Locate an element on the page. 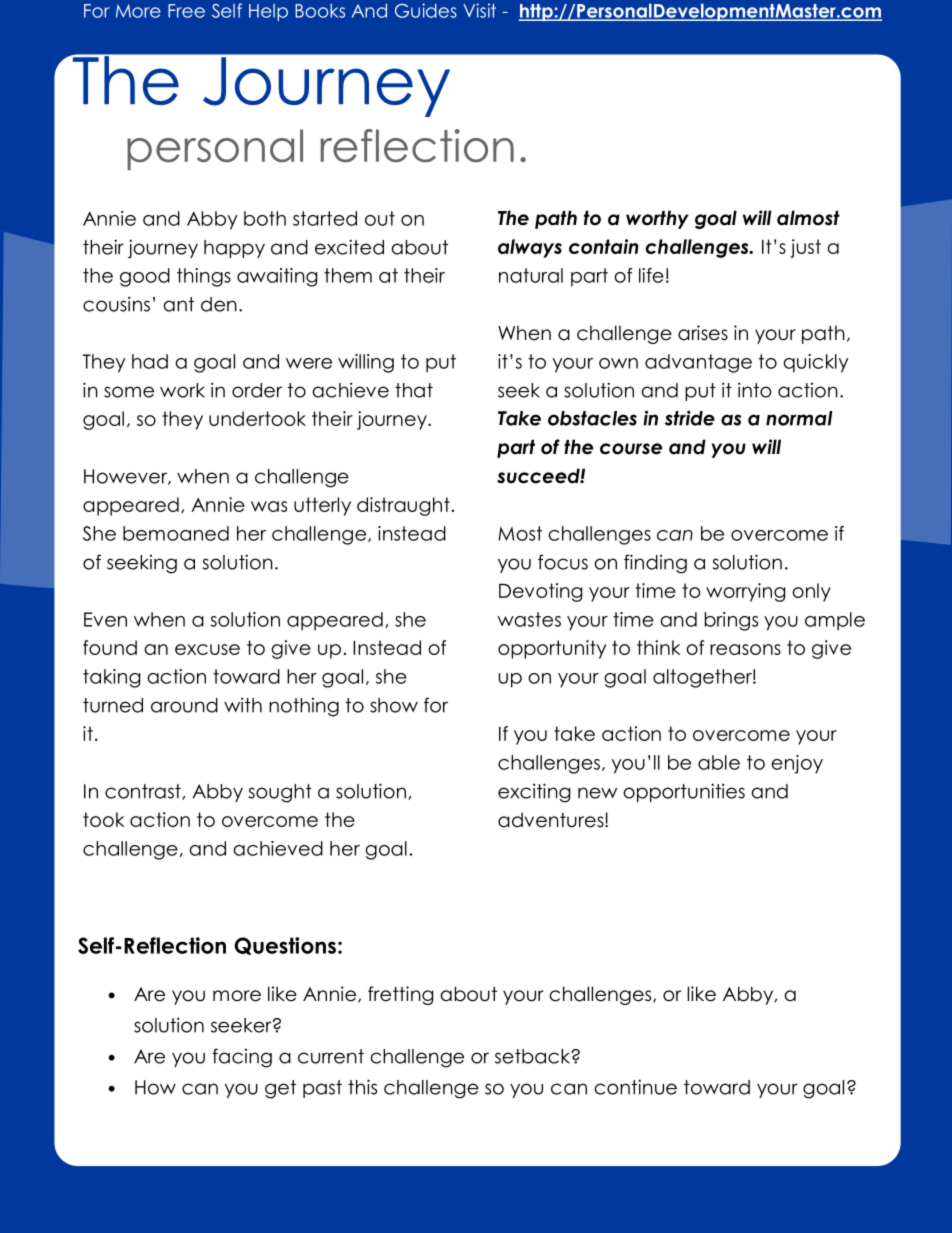 The image size is (952, 1233). Free is located at coordinates (186, 11).
